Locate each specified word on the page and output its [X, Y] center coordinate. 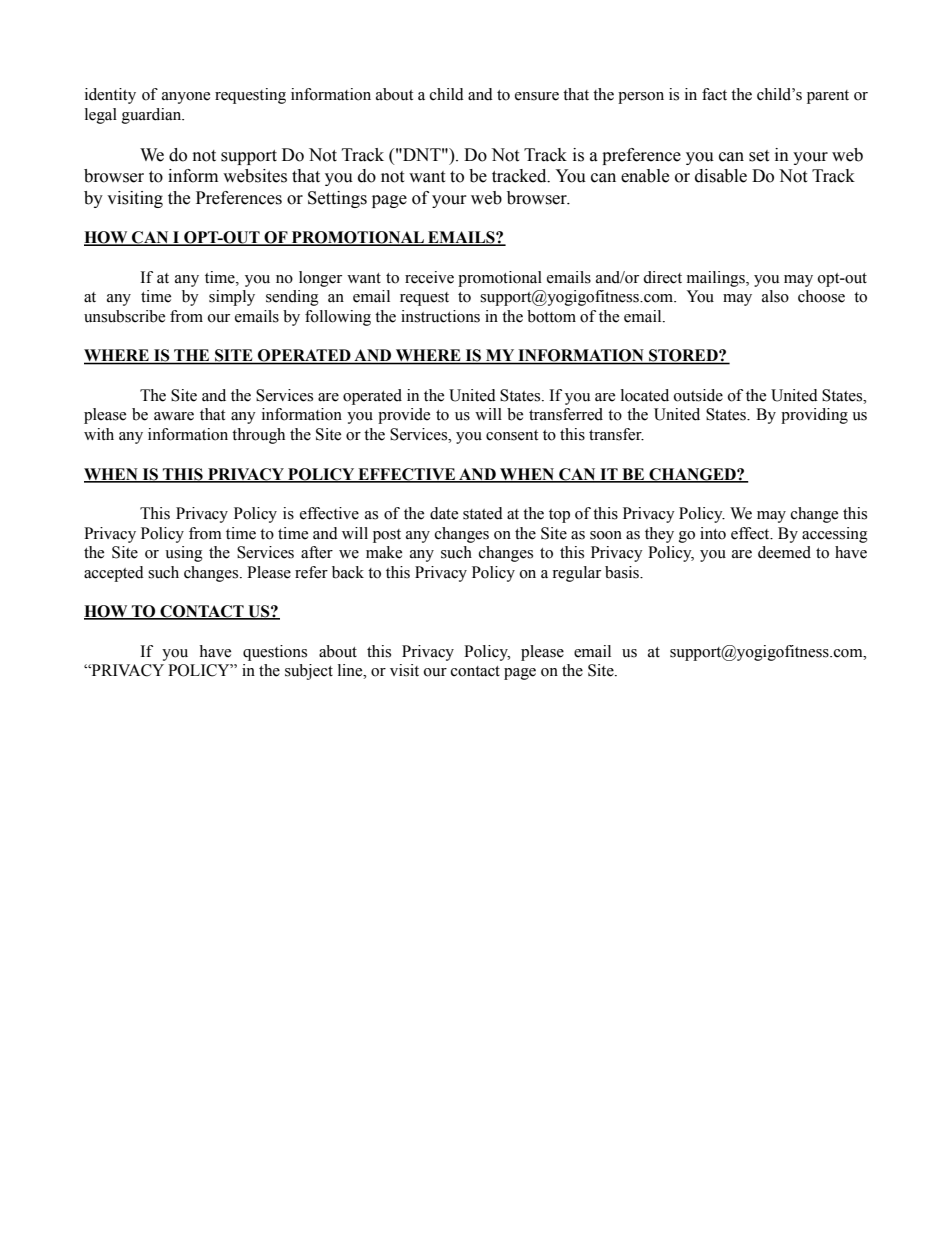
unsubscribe [124, 316]
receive [429, 277]
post [387, 536]
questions [275, 653]
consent [512, 435]
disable [721, 176]
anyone [186, 98]
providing [814, 416]
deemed [784, 552]
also [775, 296]
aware [174, 416]
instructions [440, 316]
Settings [337, 199]
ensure [537, 96]
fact [714, 94]
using [184, 554]
